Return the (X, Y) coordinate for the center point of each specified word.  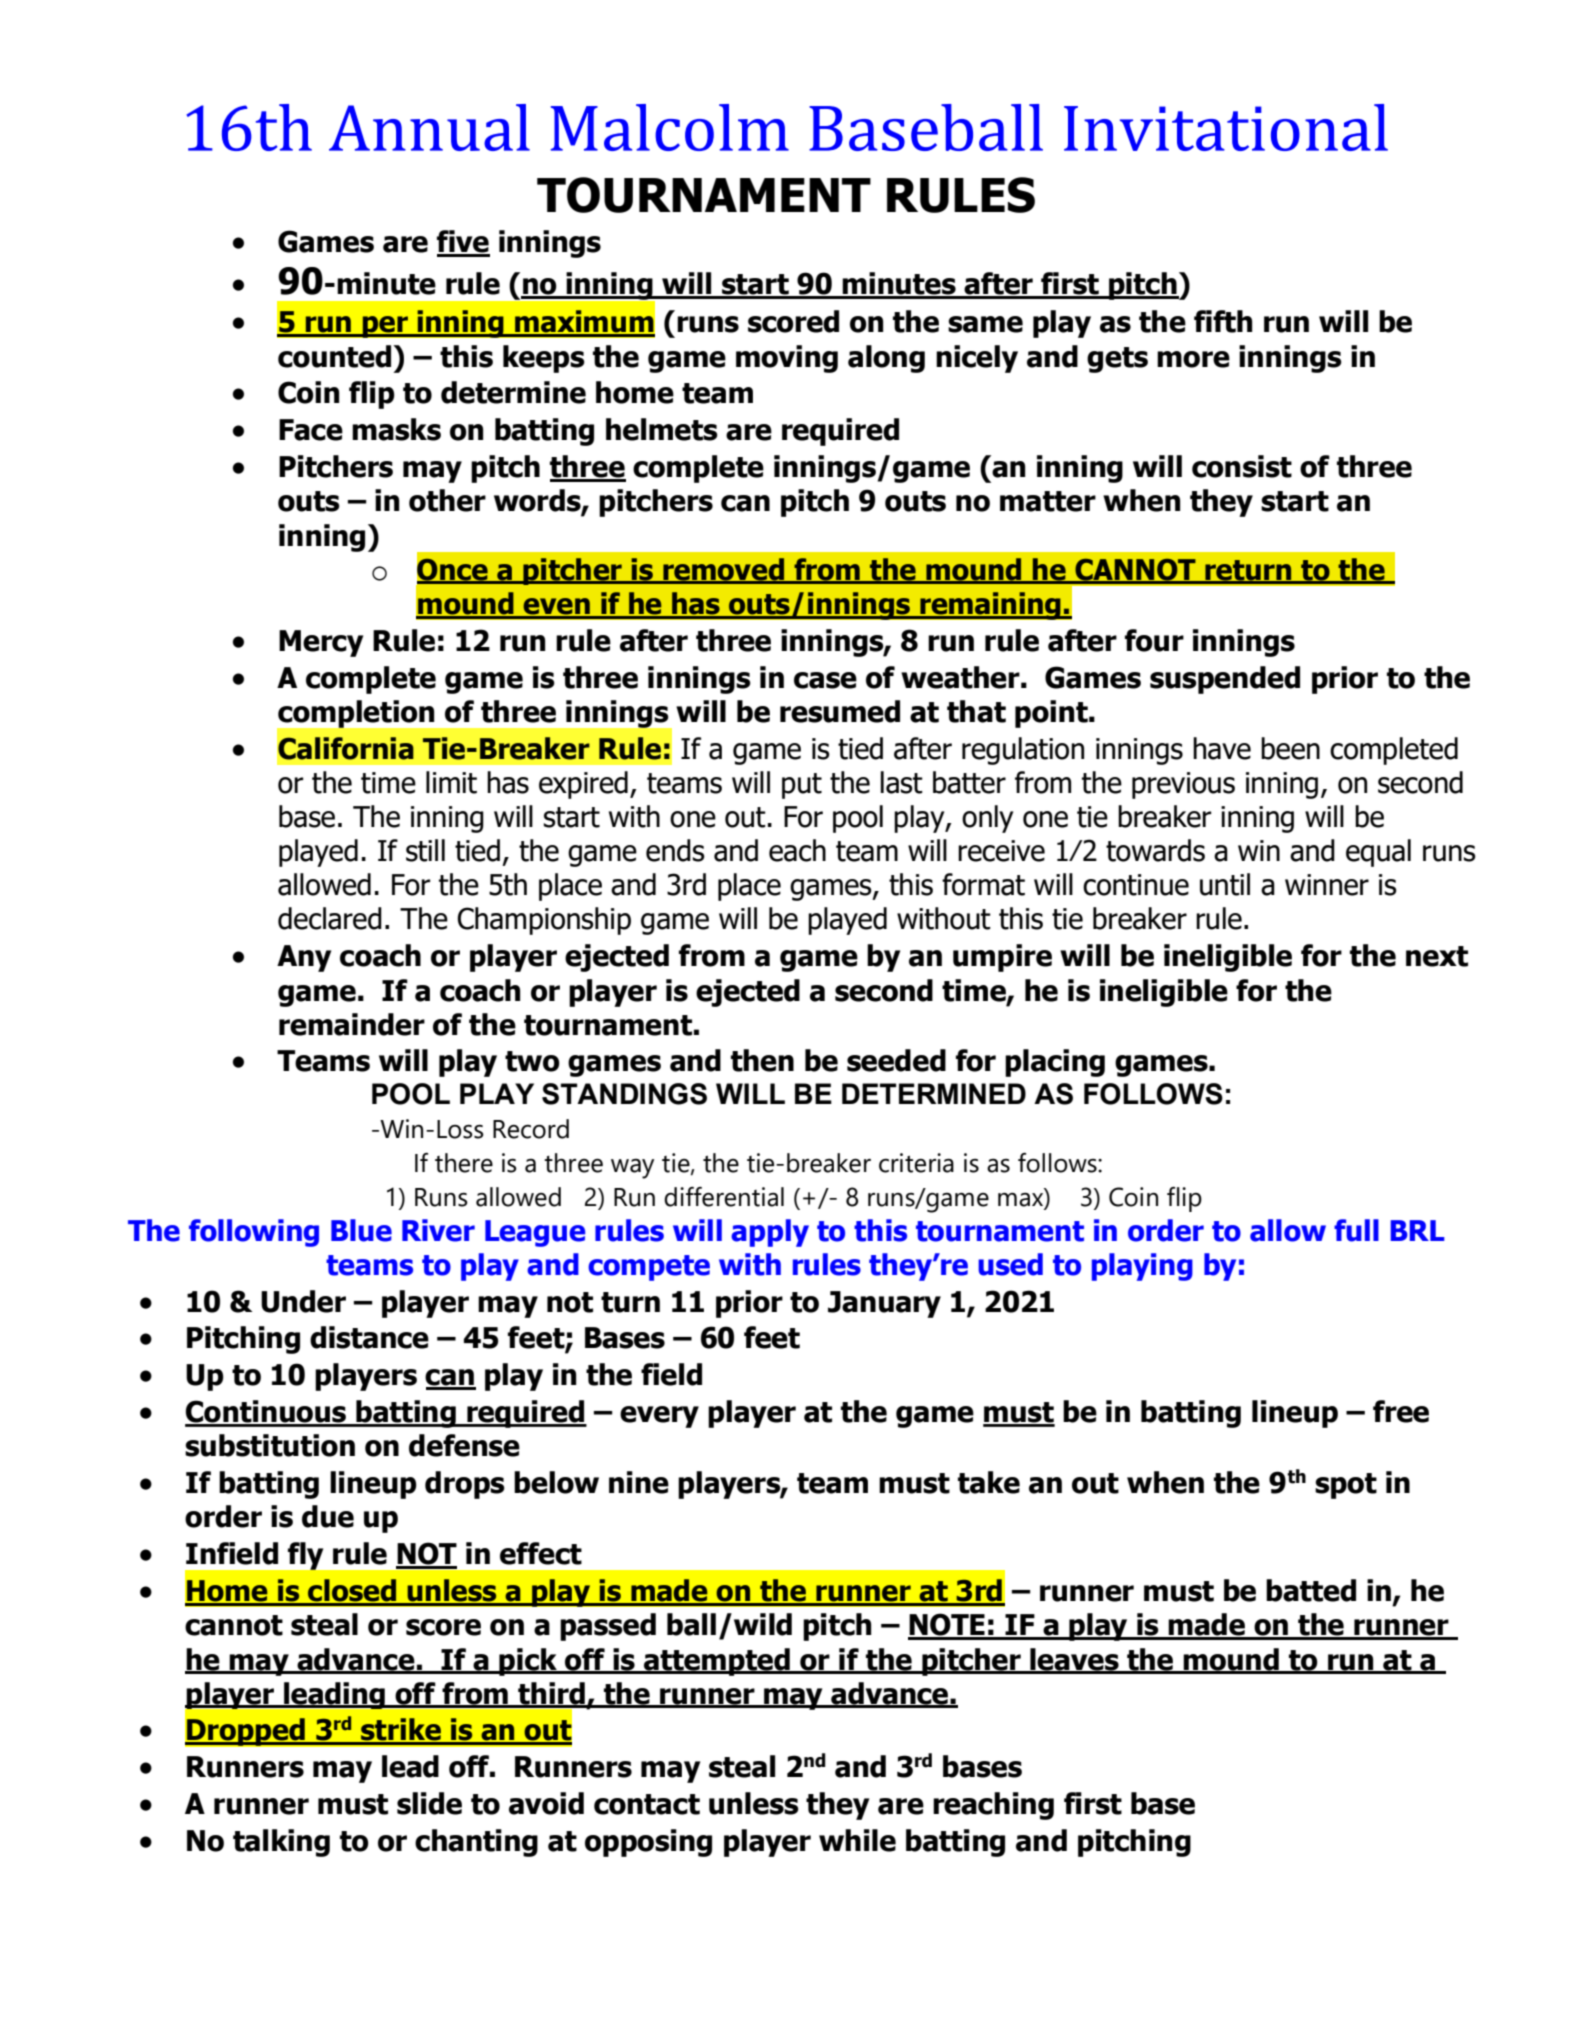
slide (429, 1803)
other (447, 500)
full (1356, 1230)
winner (1327, 885)
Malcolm (670, 127)
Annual (429, 127)
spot (1346, 1486)
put (802, 786)
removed (724, 570)
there (464, 1163)
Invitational (1226, 127)
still (425, 850)
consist (1242, 466)
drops (465, 1485)
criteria (916, 1163)
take (989, 1482)
